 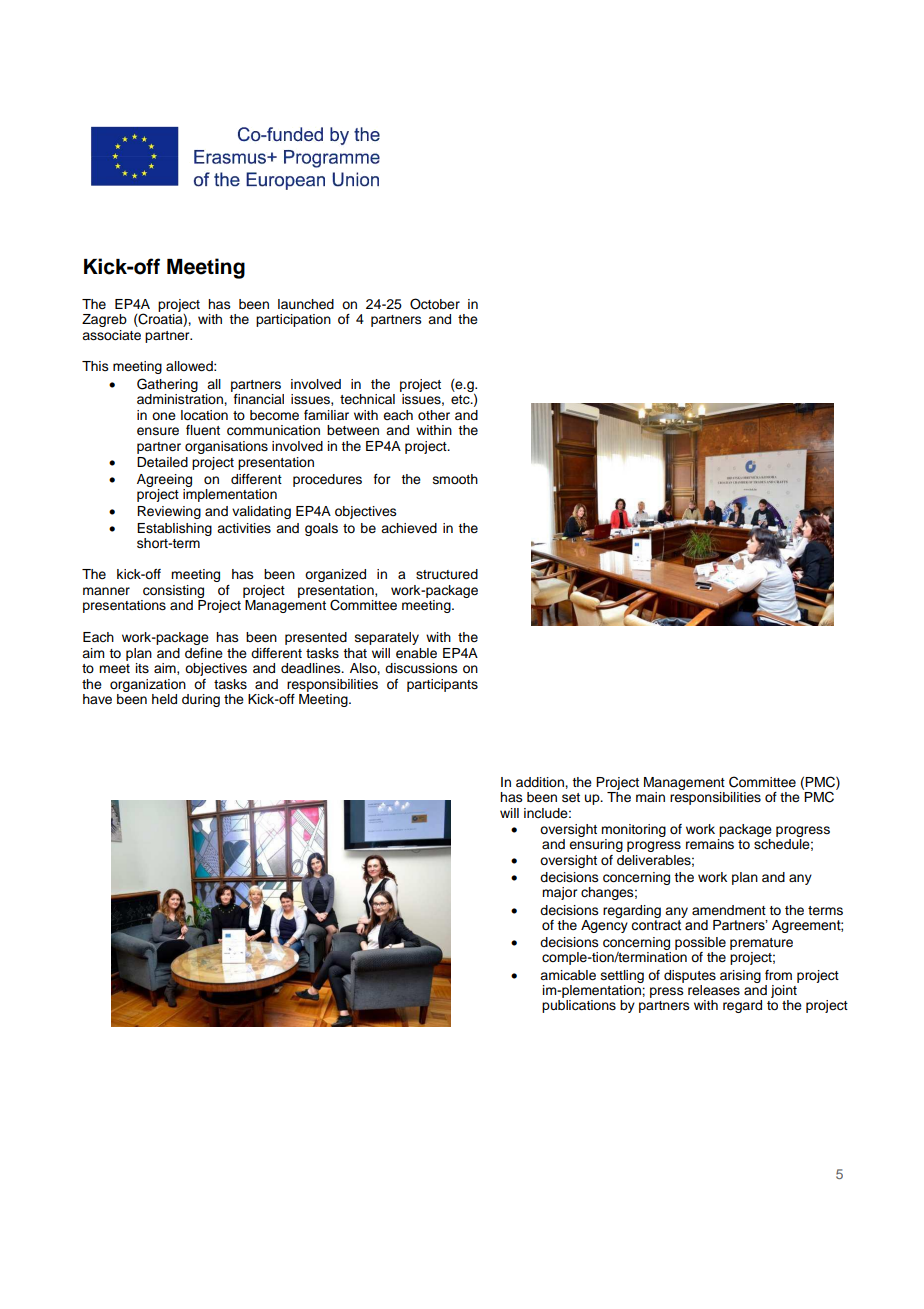 What do you see at coordinates (416, 653) in the page?
I see `enable` at bounding box center [416, 653].
